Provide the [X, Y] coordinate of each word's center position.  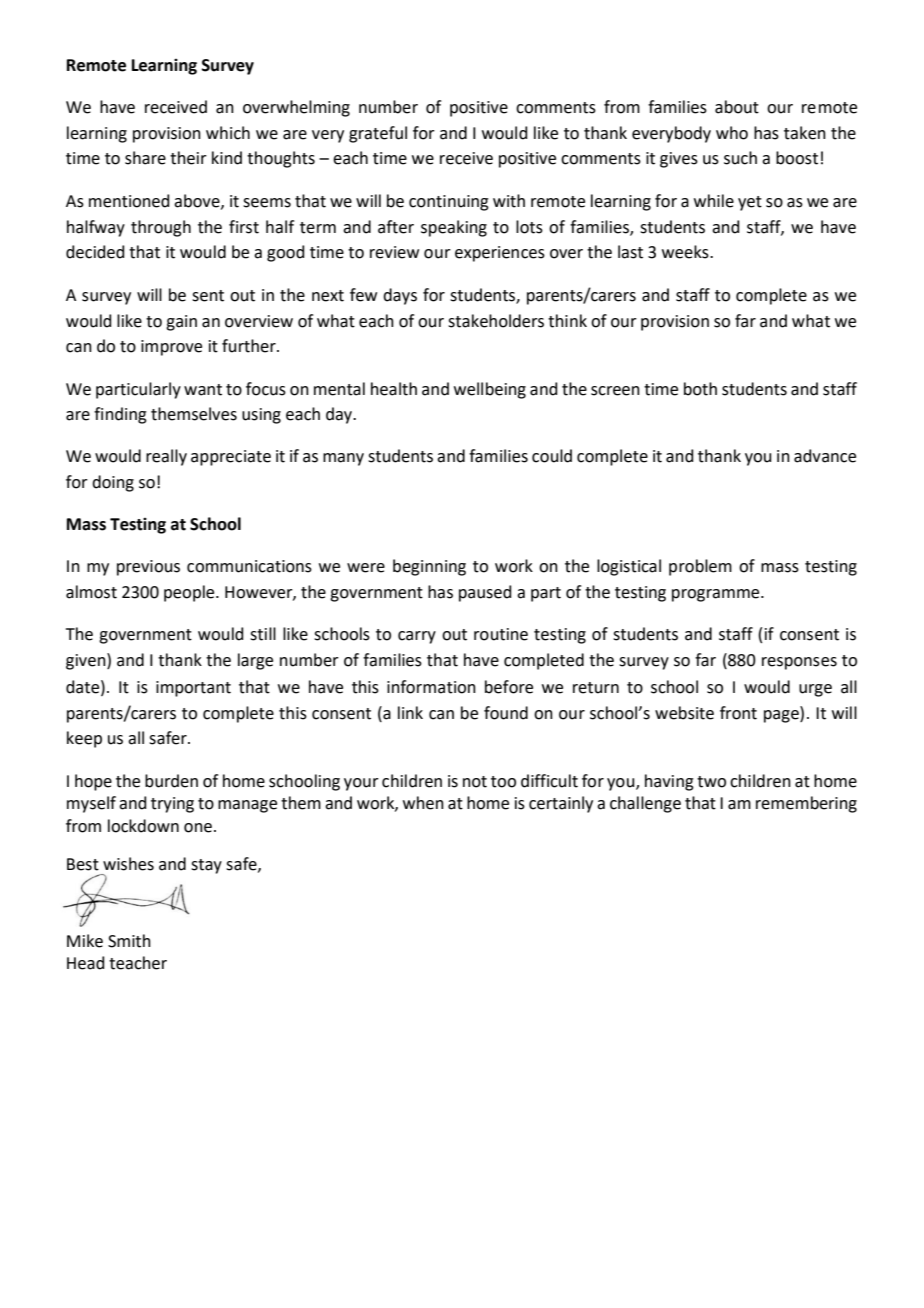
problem [700, 567]
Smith [129, 941]
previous [148, 568]
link [410, 712]
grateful [378, 134]
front [738, 713]
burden [171, 781]
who [732, 133]
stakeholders [496, 321]
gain [181, 323]
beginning [429, 567]
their [188, 158]
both [700, 389]
